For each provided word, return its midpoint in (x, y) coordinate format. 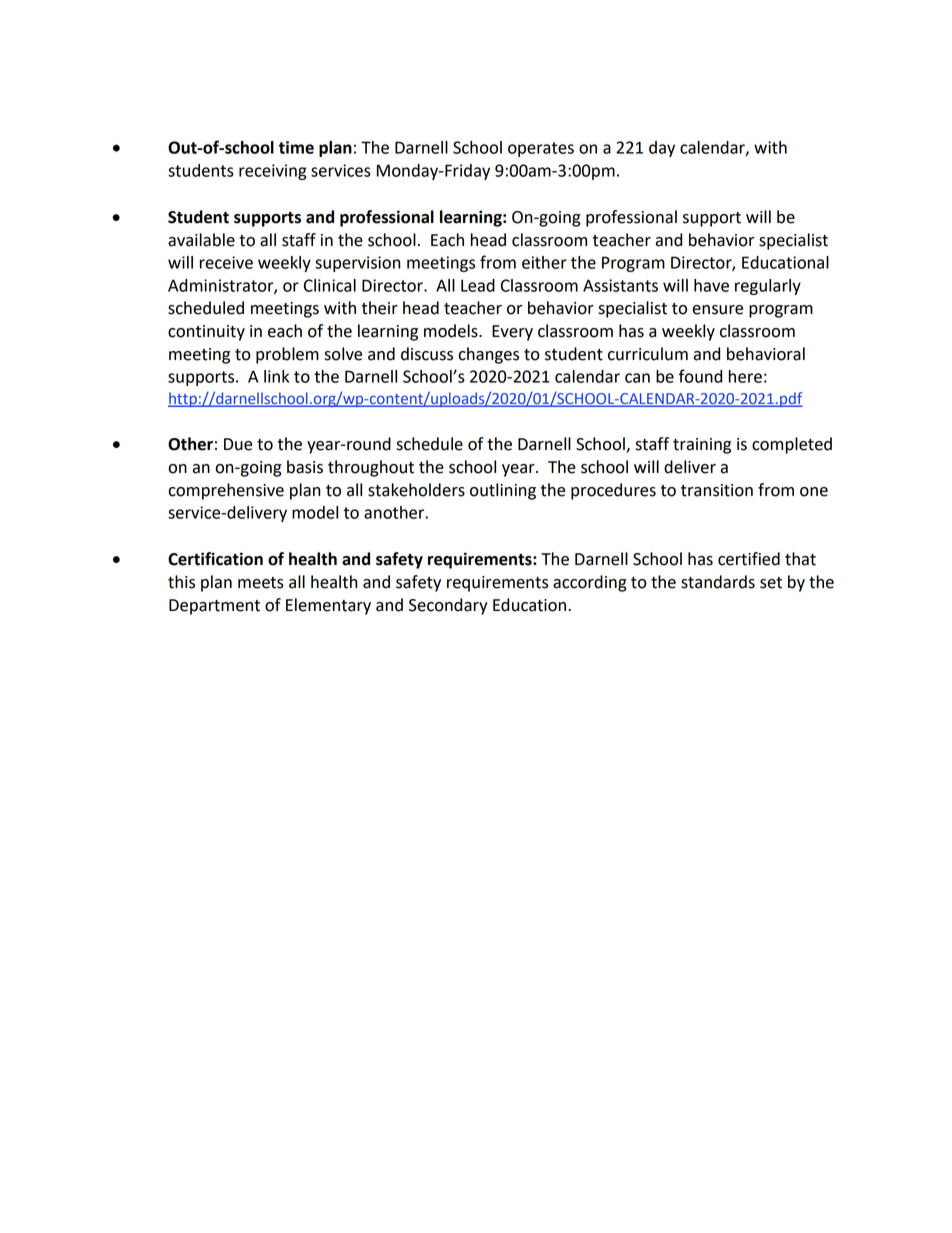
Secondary (448, 606)
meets (261, 583)
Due (238, 444)
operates (541, 149)
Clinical (330, 285)
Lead (478, 285)
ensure (717, 310)
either (544, 262)
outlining (503, 491)
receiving (273, 172)
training (702, 446)
